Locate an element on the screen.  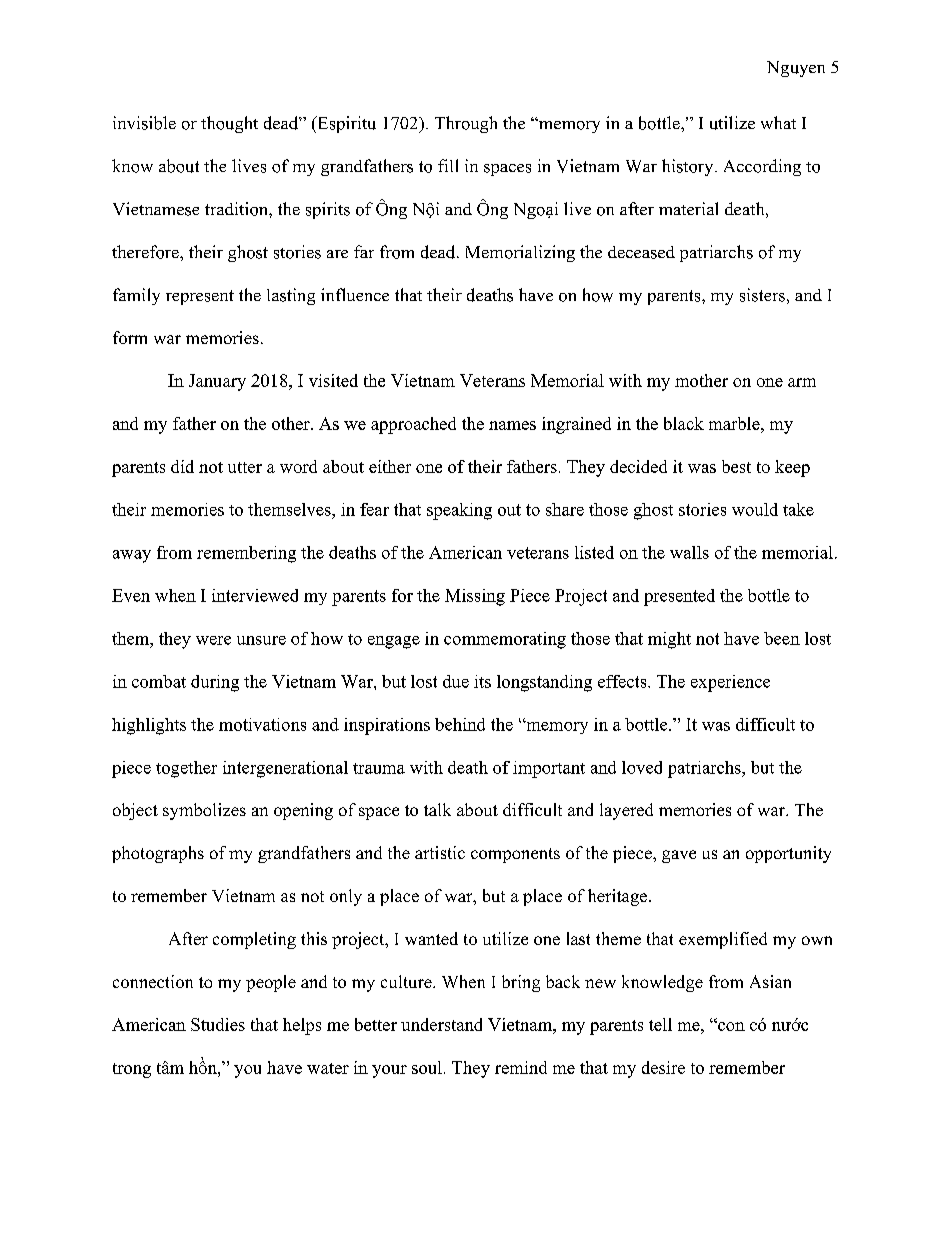
Studies is located at coordinates (218, 1024).
